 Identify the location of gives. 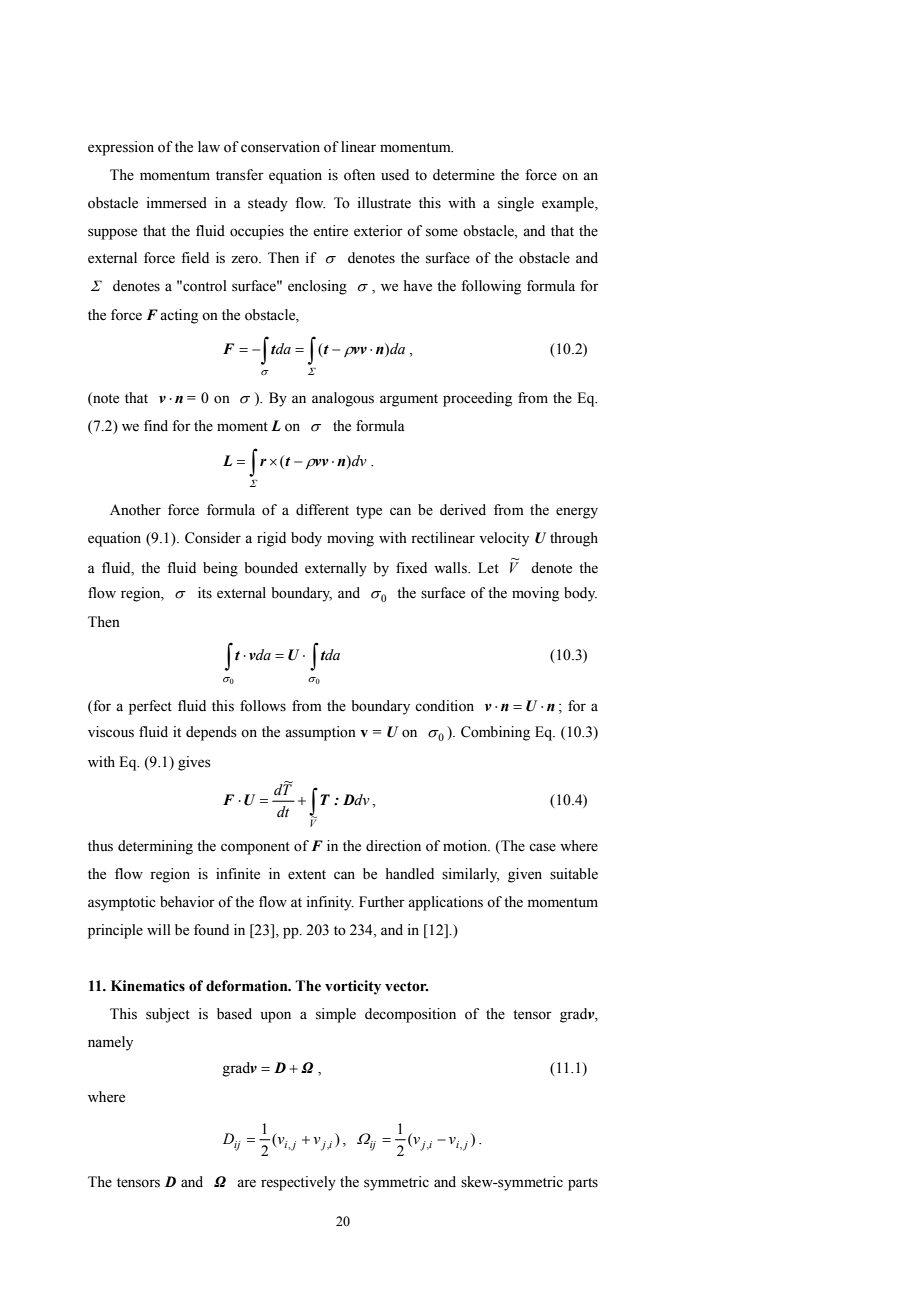
(194, 763).
